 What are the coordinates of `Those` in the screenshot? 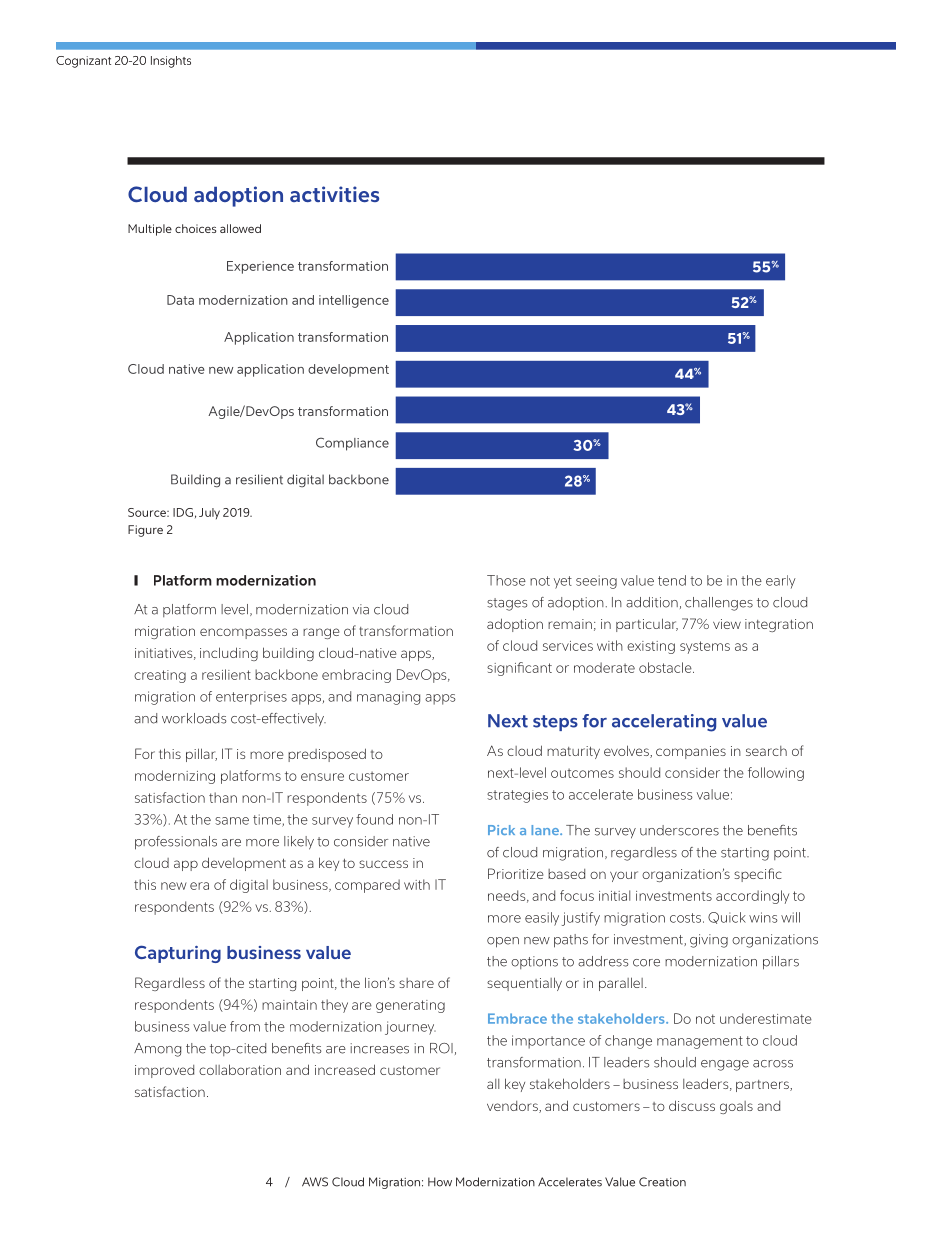 It's located at (506, 580).
